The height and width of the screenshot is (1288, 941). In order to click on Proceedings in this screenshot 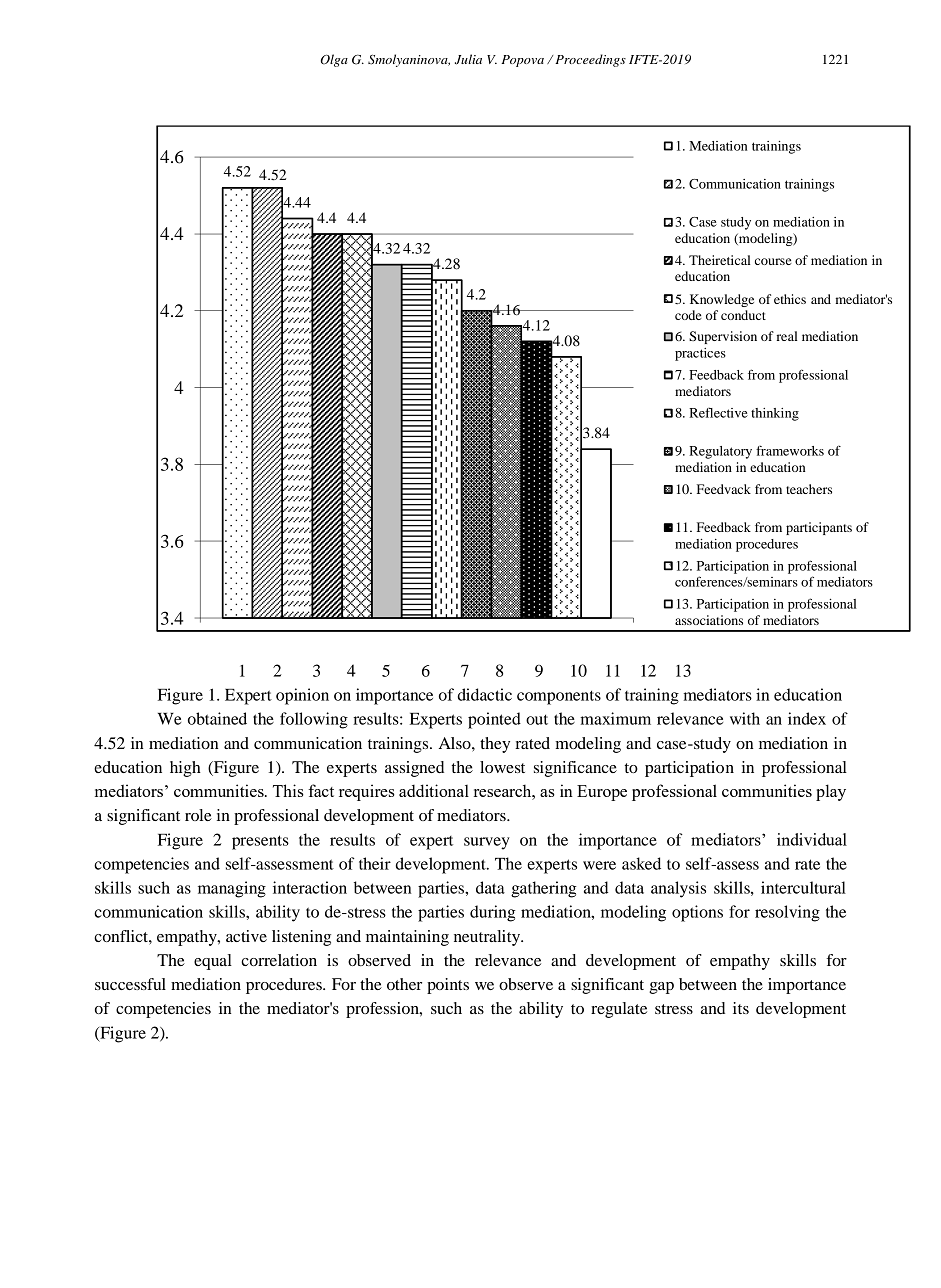, I will do `click(590, 60)`.
